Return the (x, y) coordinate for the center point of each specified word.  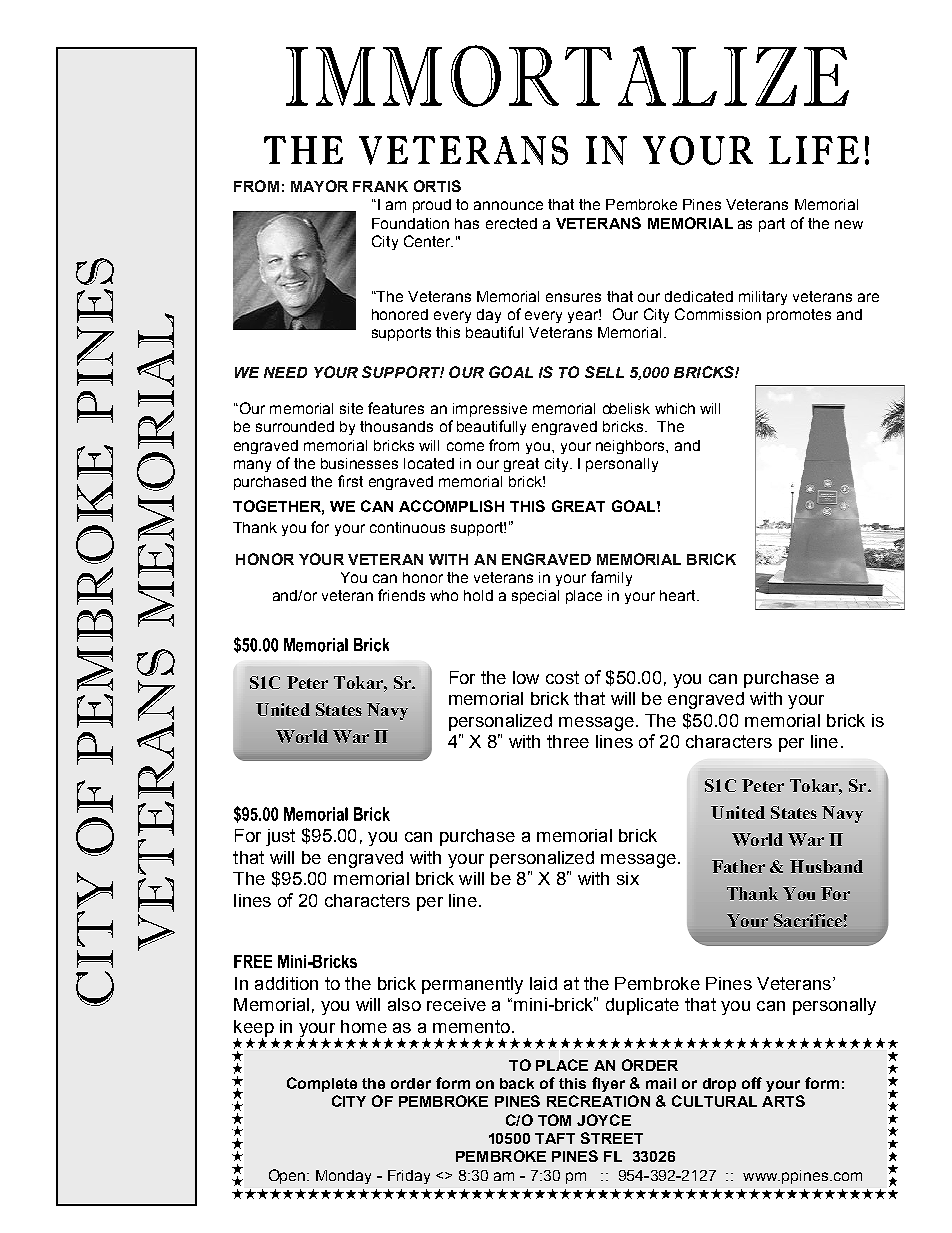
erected (511, 223)
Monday (343, 1177)
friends (401, 595)
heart (679, 595)
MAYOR (319, 186)
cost (562, 677)
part (772, 225)
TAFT (555, 1138)
